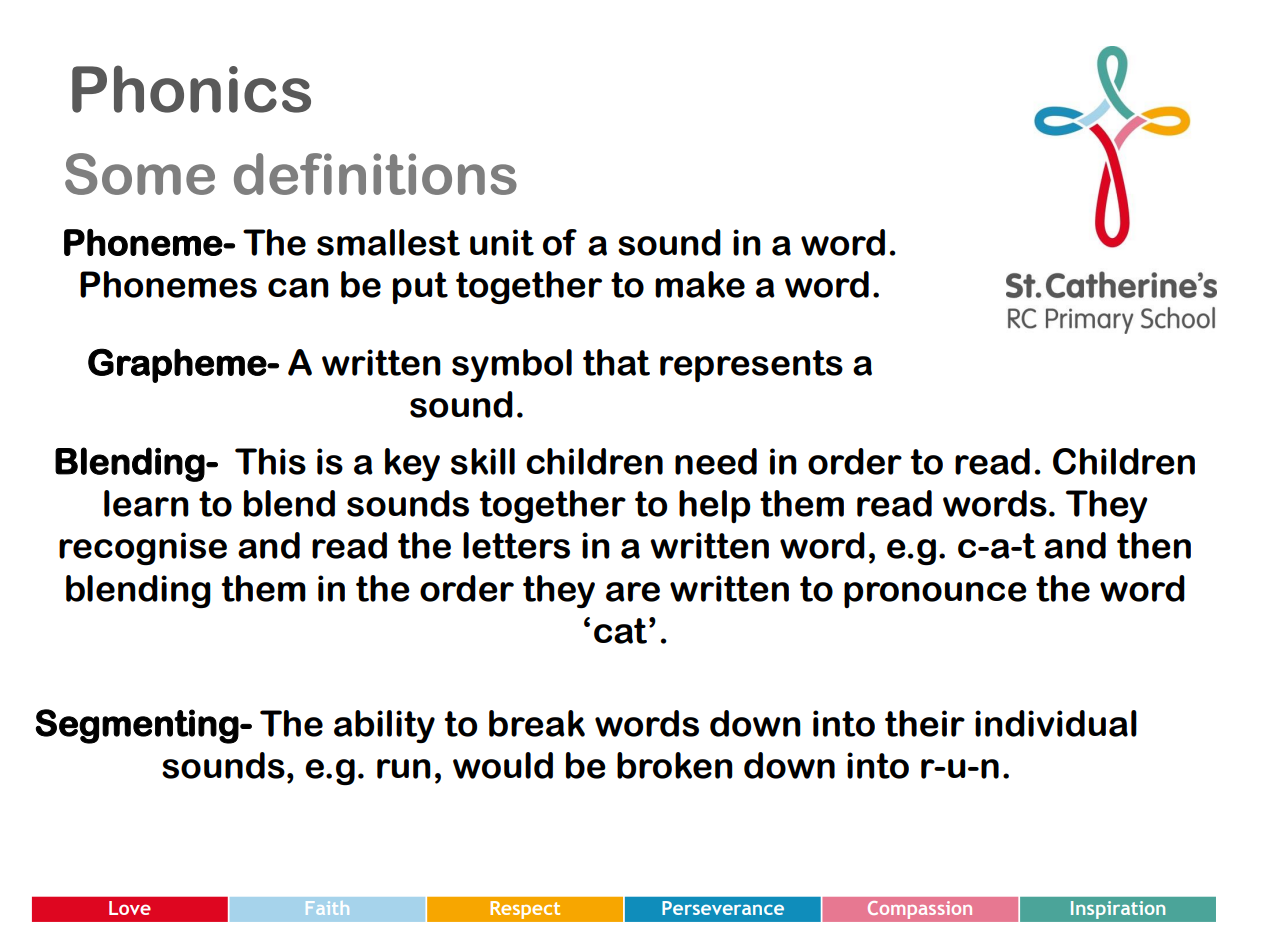 The height and width of the screenshot is (952, 1270). I want to click on Perseverance, so click(723, 908).
